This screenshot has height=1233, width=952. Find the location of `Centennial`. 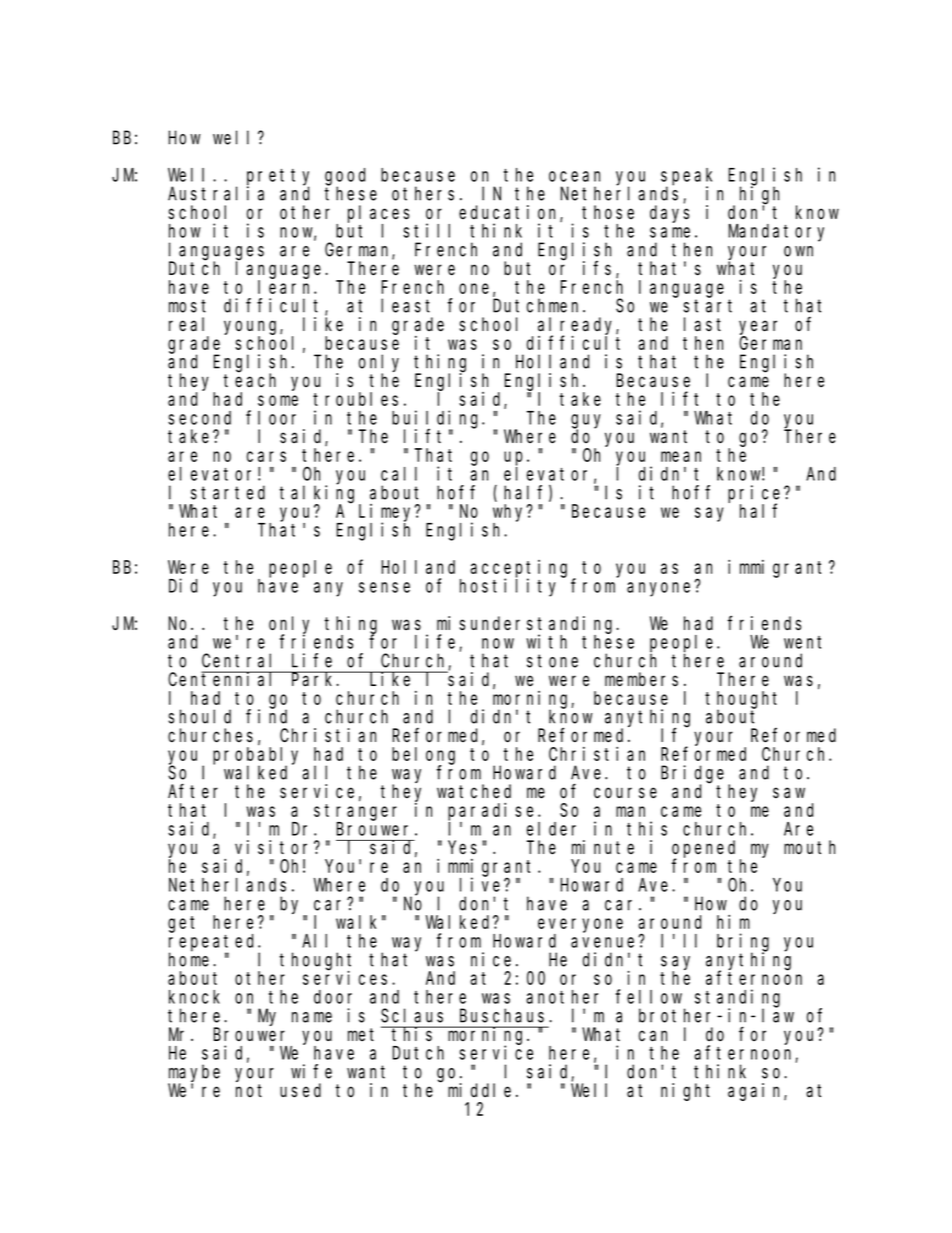

Centennial is located at coordinates (224, 679).
